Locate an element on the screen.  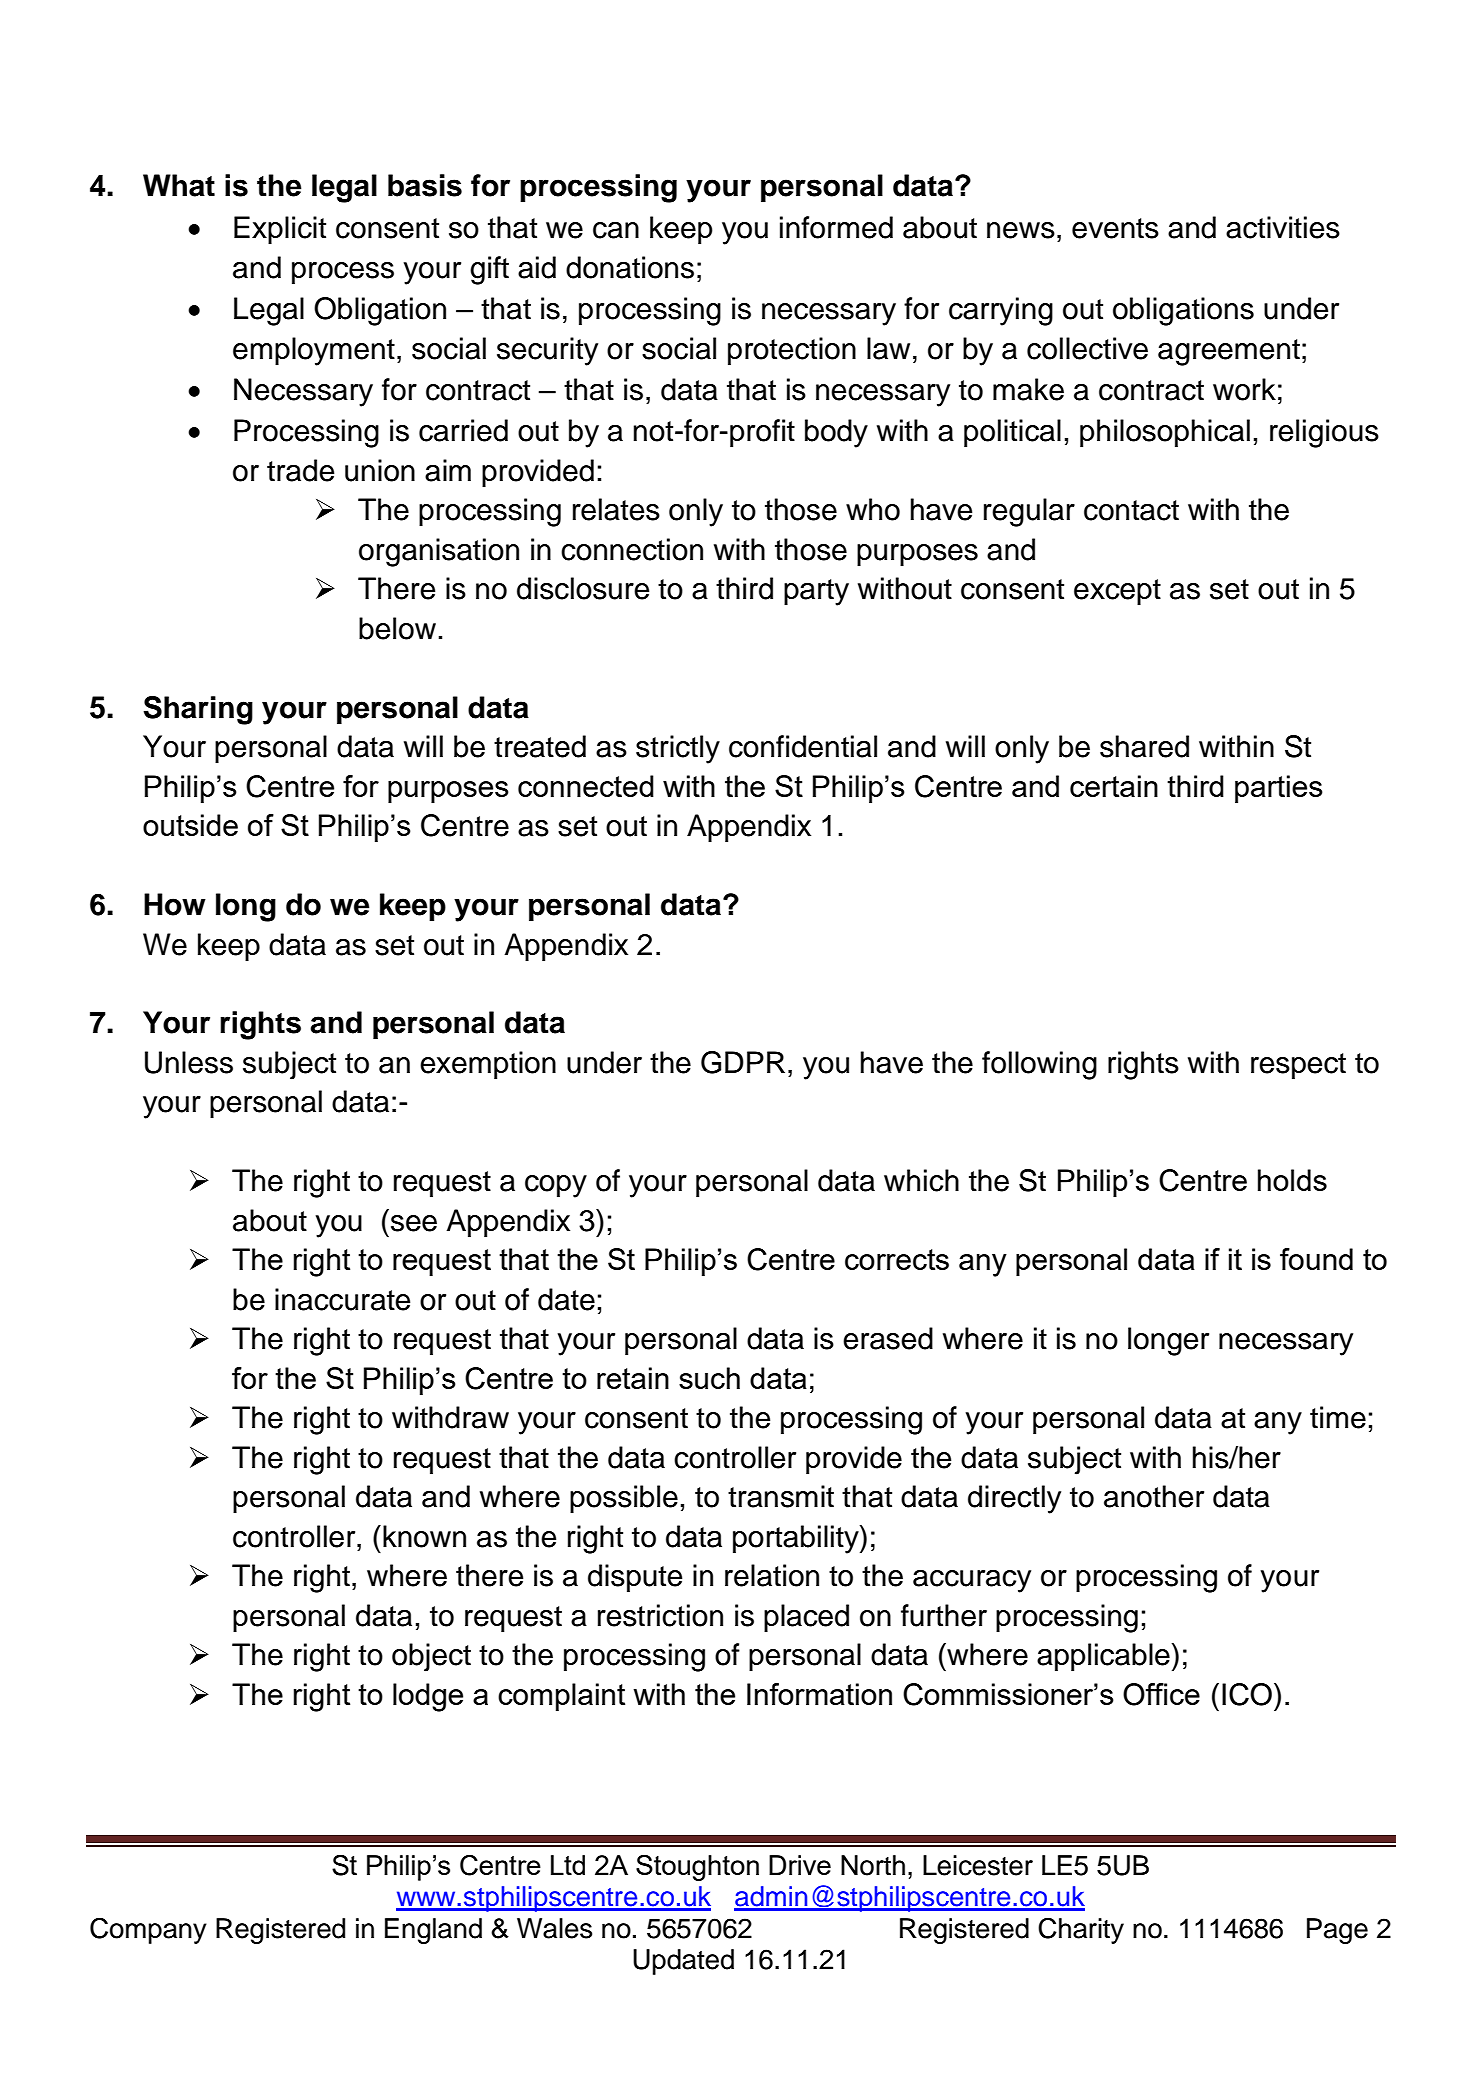
events is located at coordinates (1115, 228).
